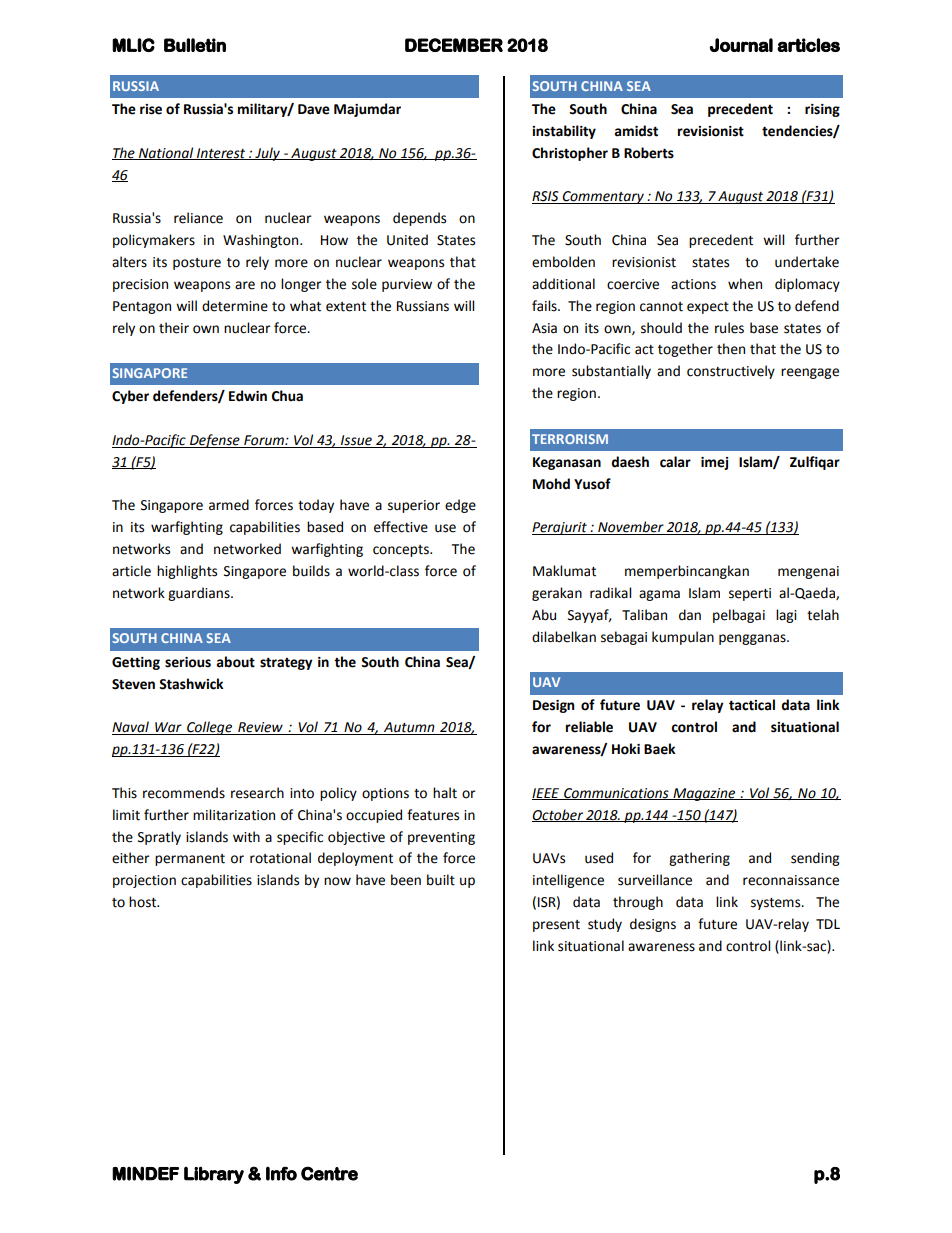  What do you see at coordinates (214, 1175) in the document?
I see `Library` at bounding box center [214, 1175].
